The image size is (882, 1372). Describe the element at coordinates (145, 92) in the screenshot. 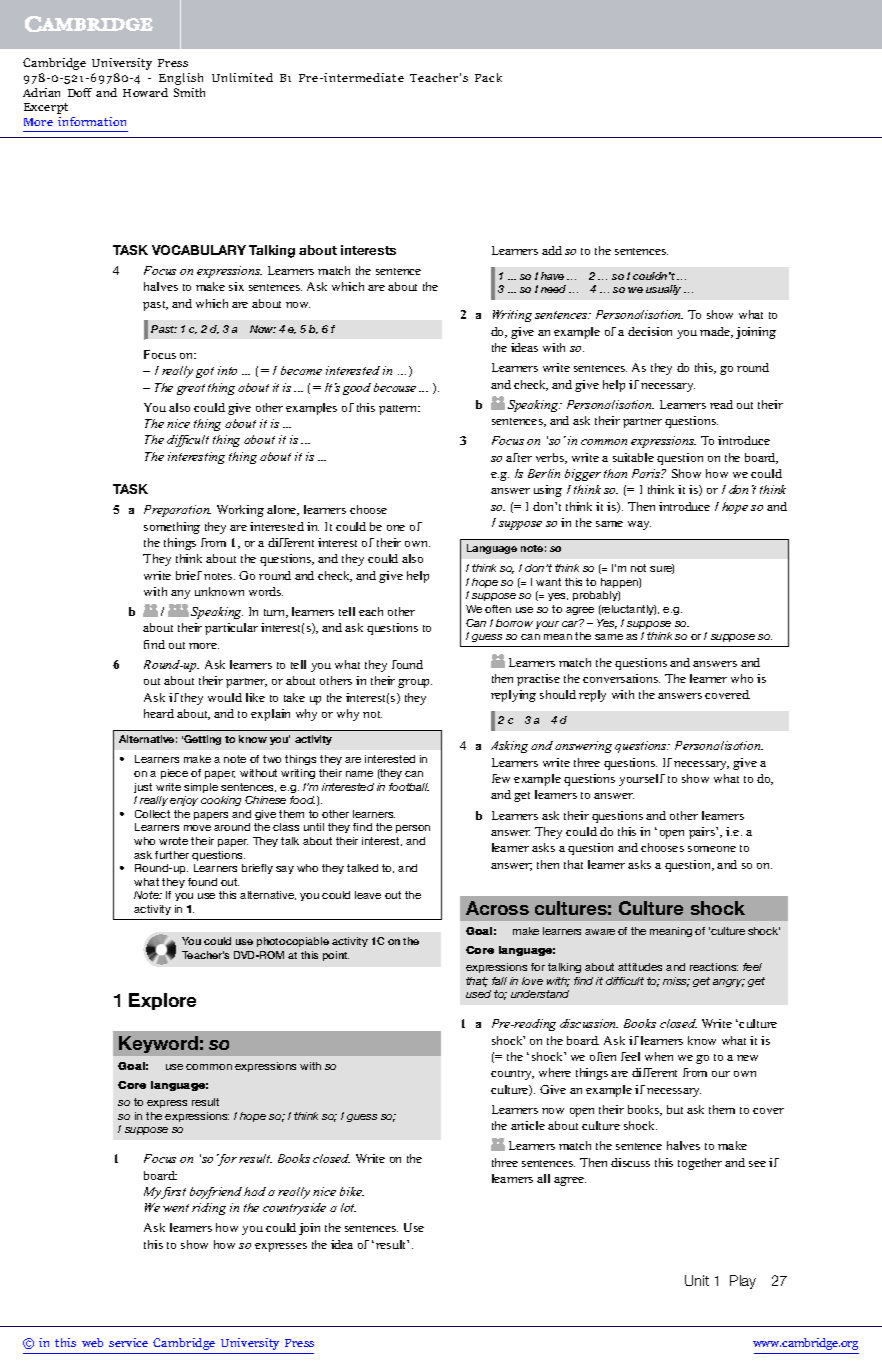

I see `Howard` at that location.
